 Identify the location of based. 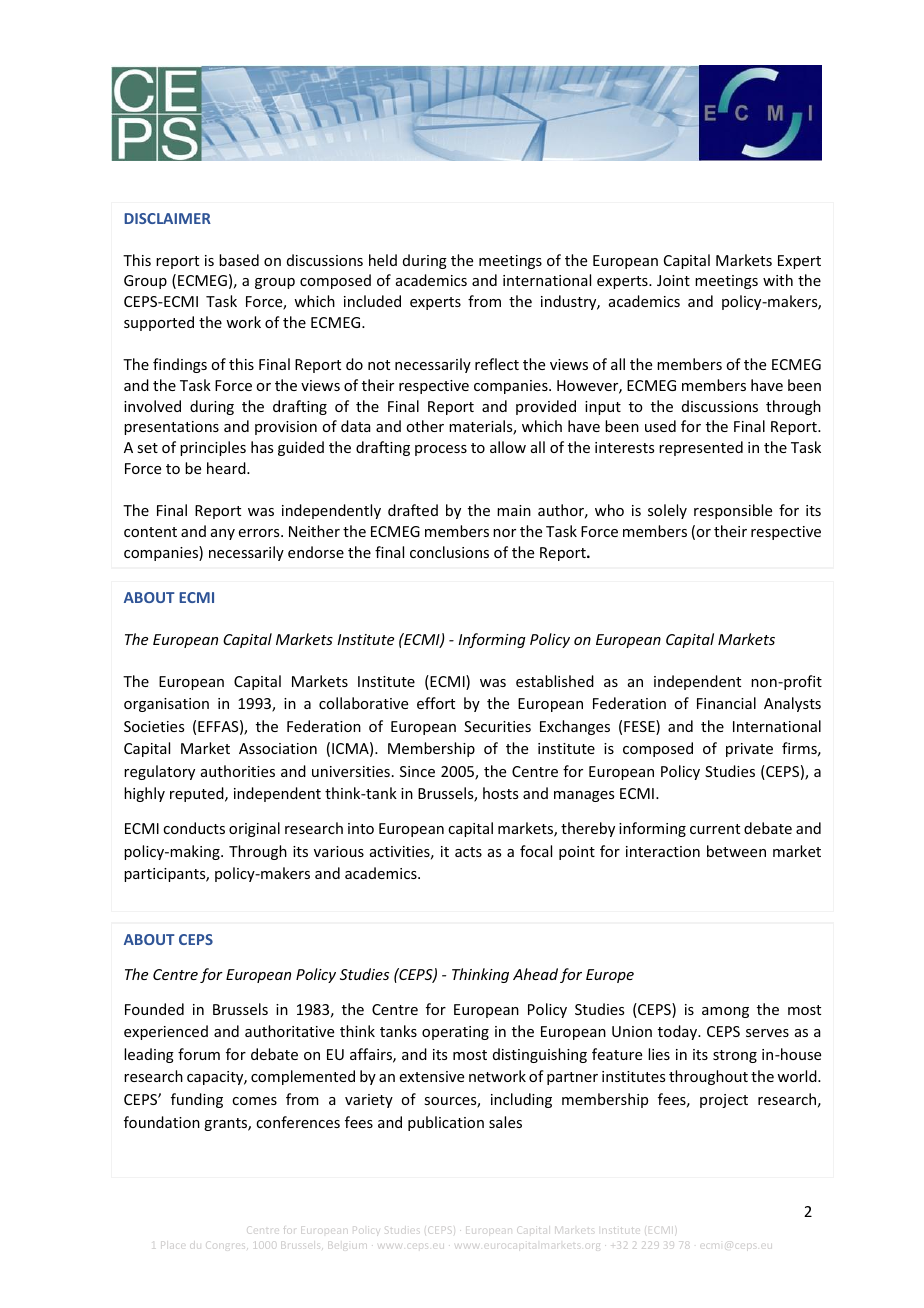
(239, 260).
